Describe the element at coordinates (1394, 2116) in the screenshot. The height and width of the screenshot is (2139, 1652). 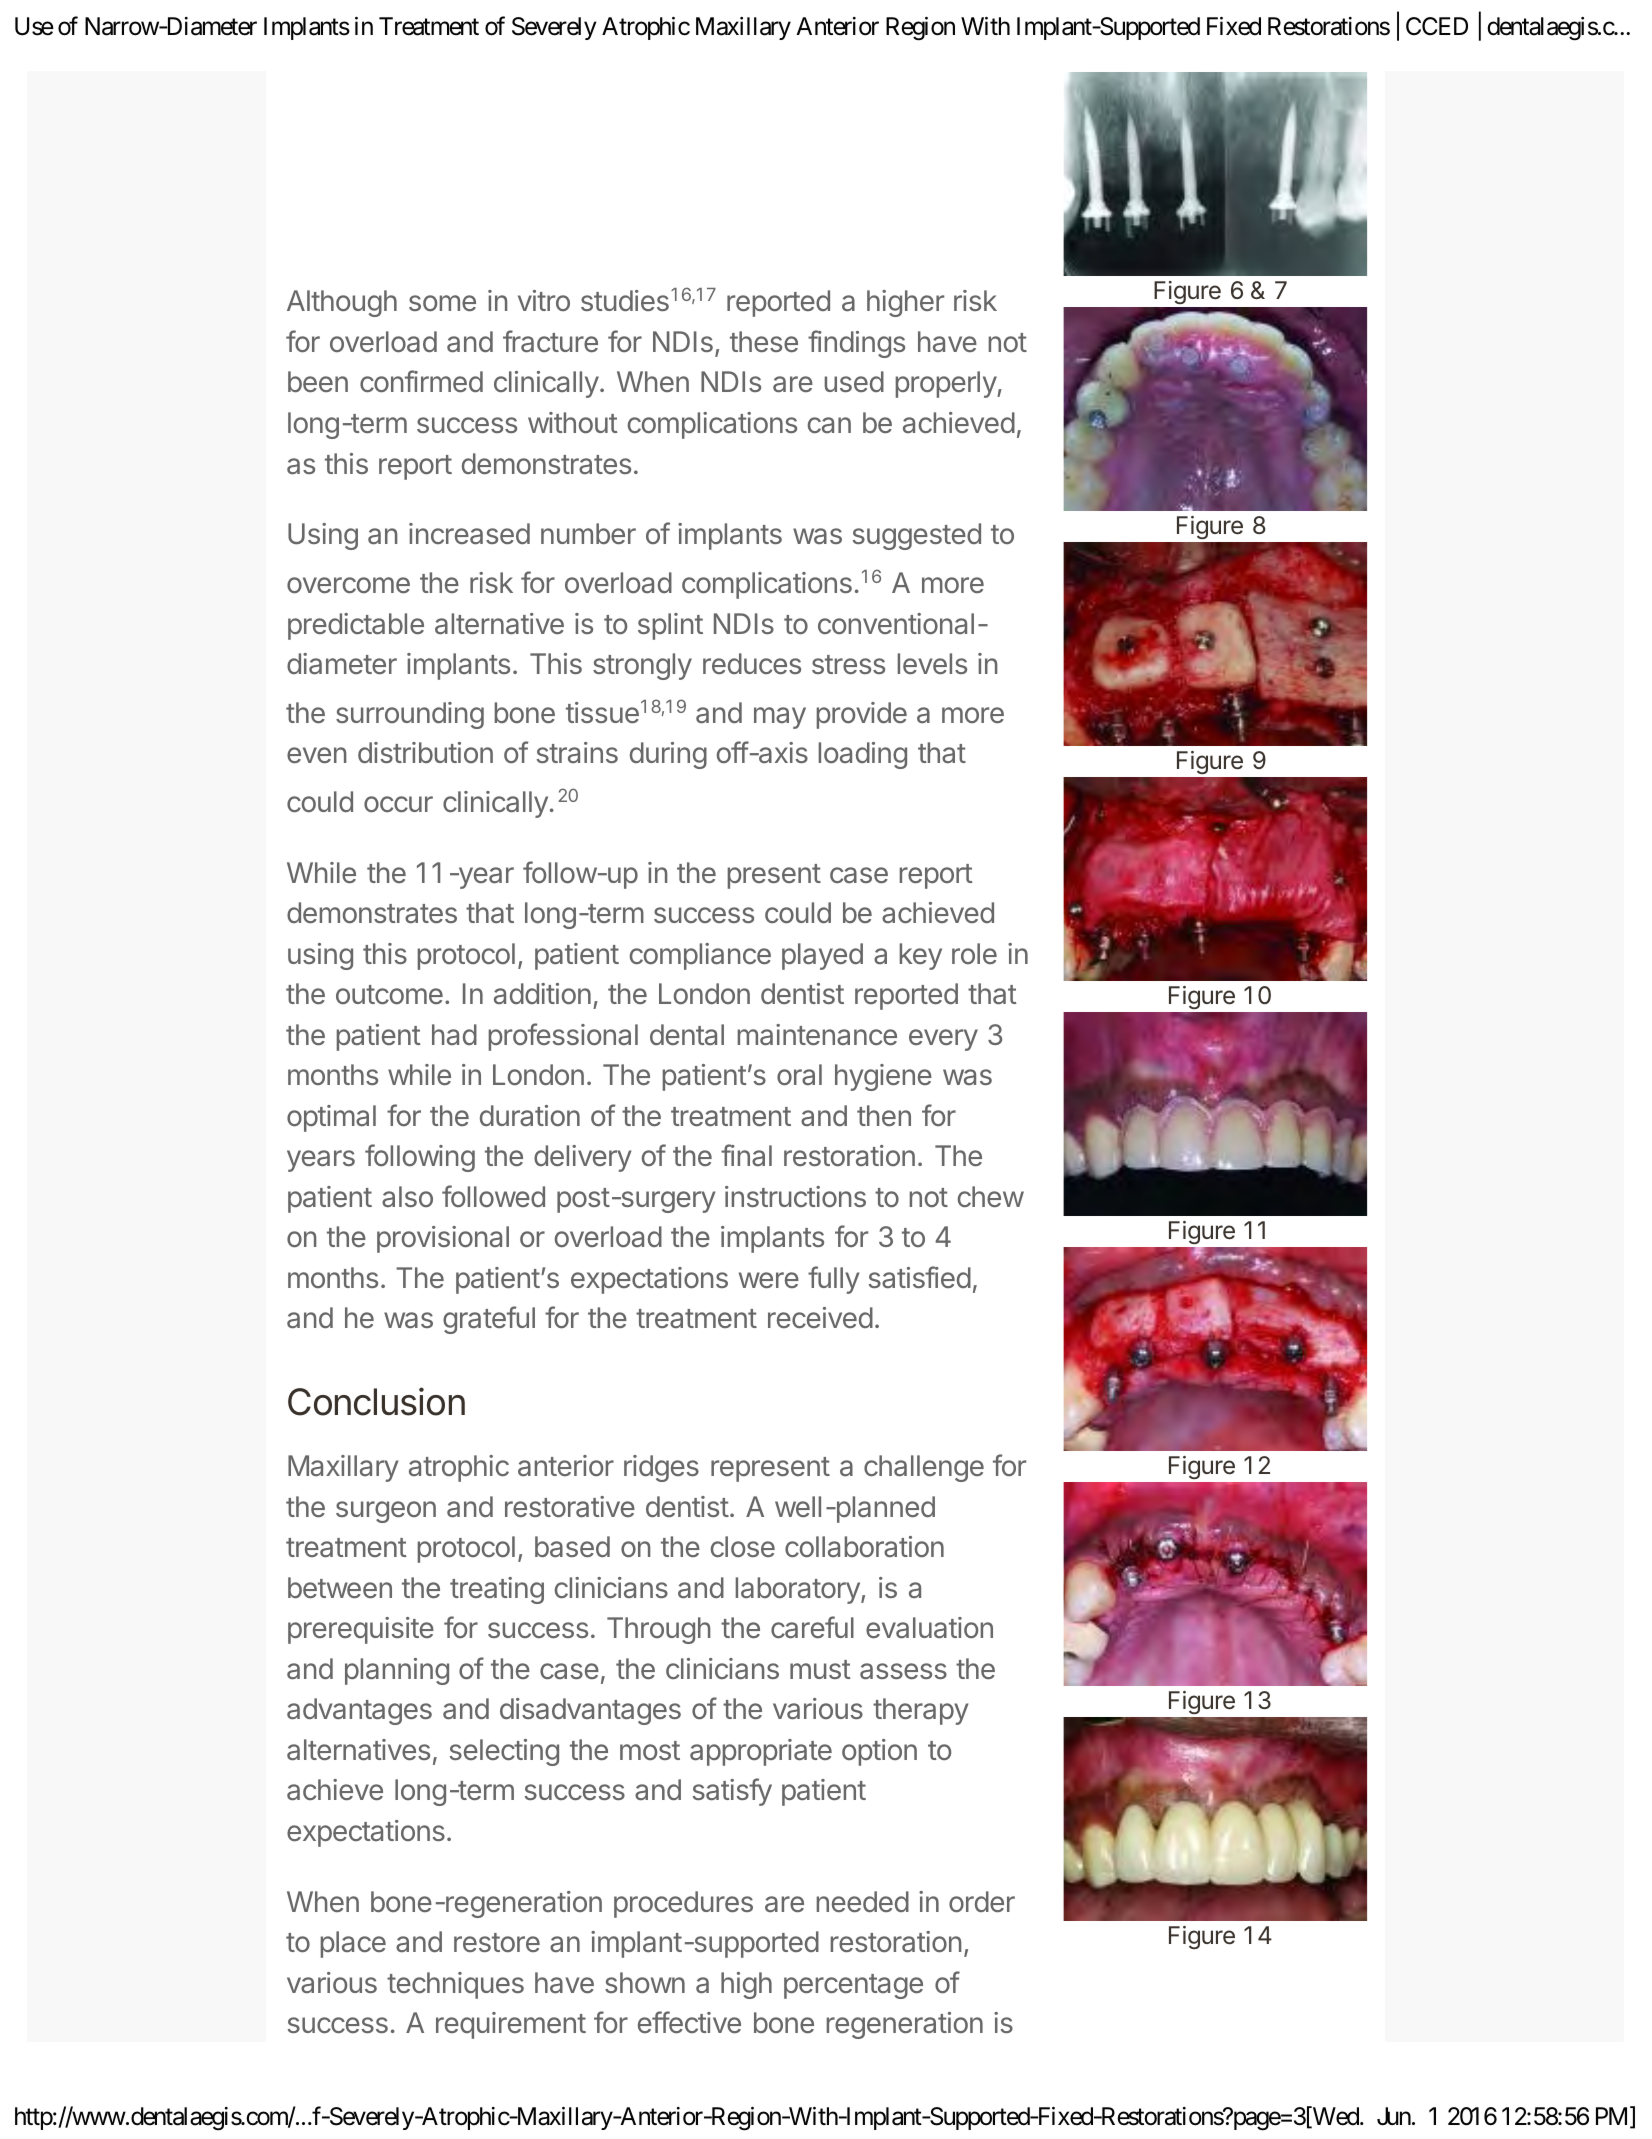
I see `Jun` at that location.
